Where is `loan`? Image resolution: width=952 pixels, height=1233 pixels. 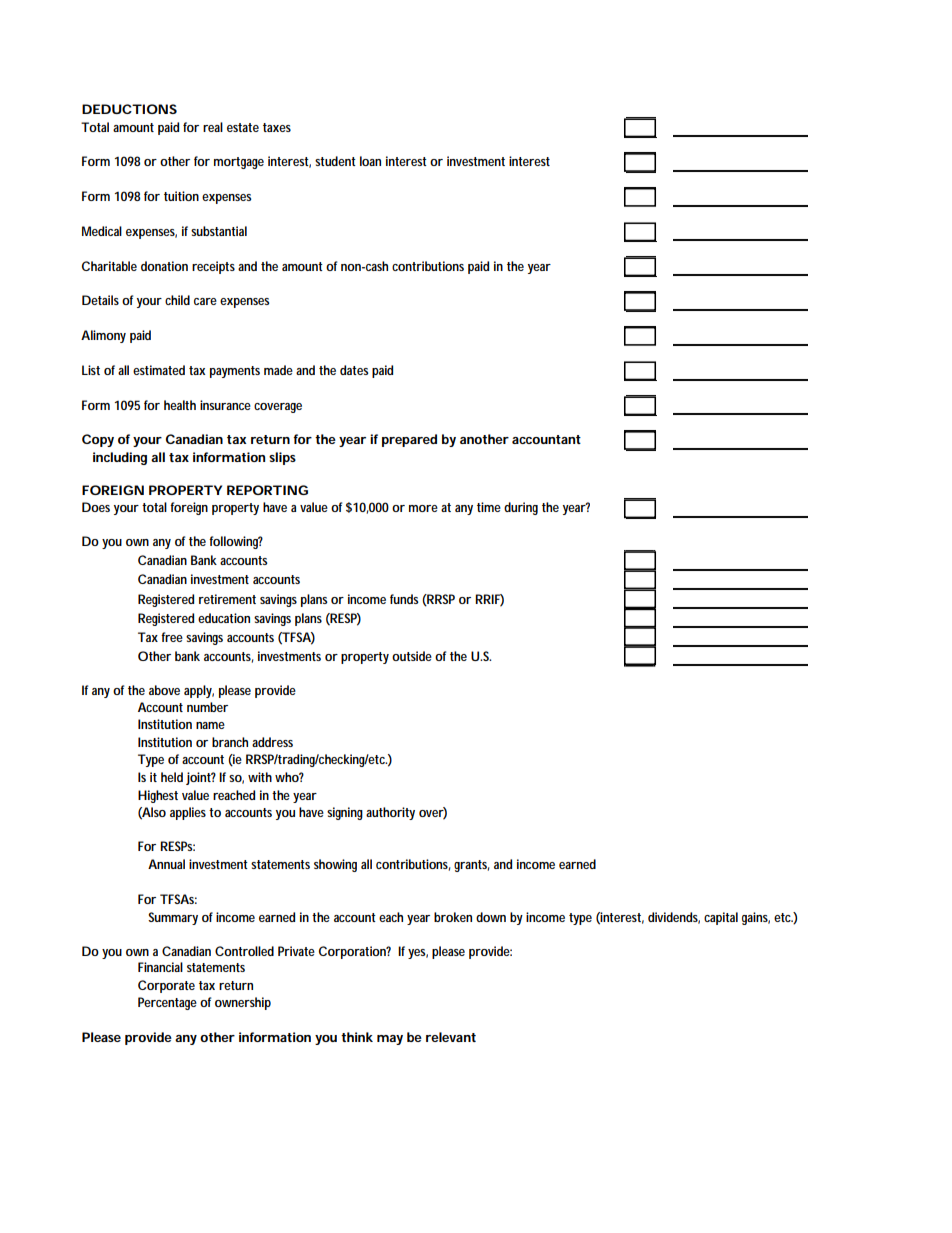
loan is located at coordinates (370, 161).
